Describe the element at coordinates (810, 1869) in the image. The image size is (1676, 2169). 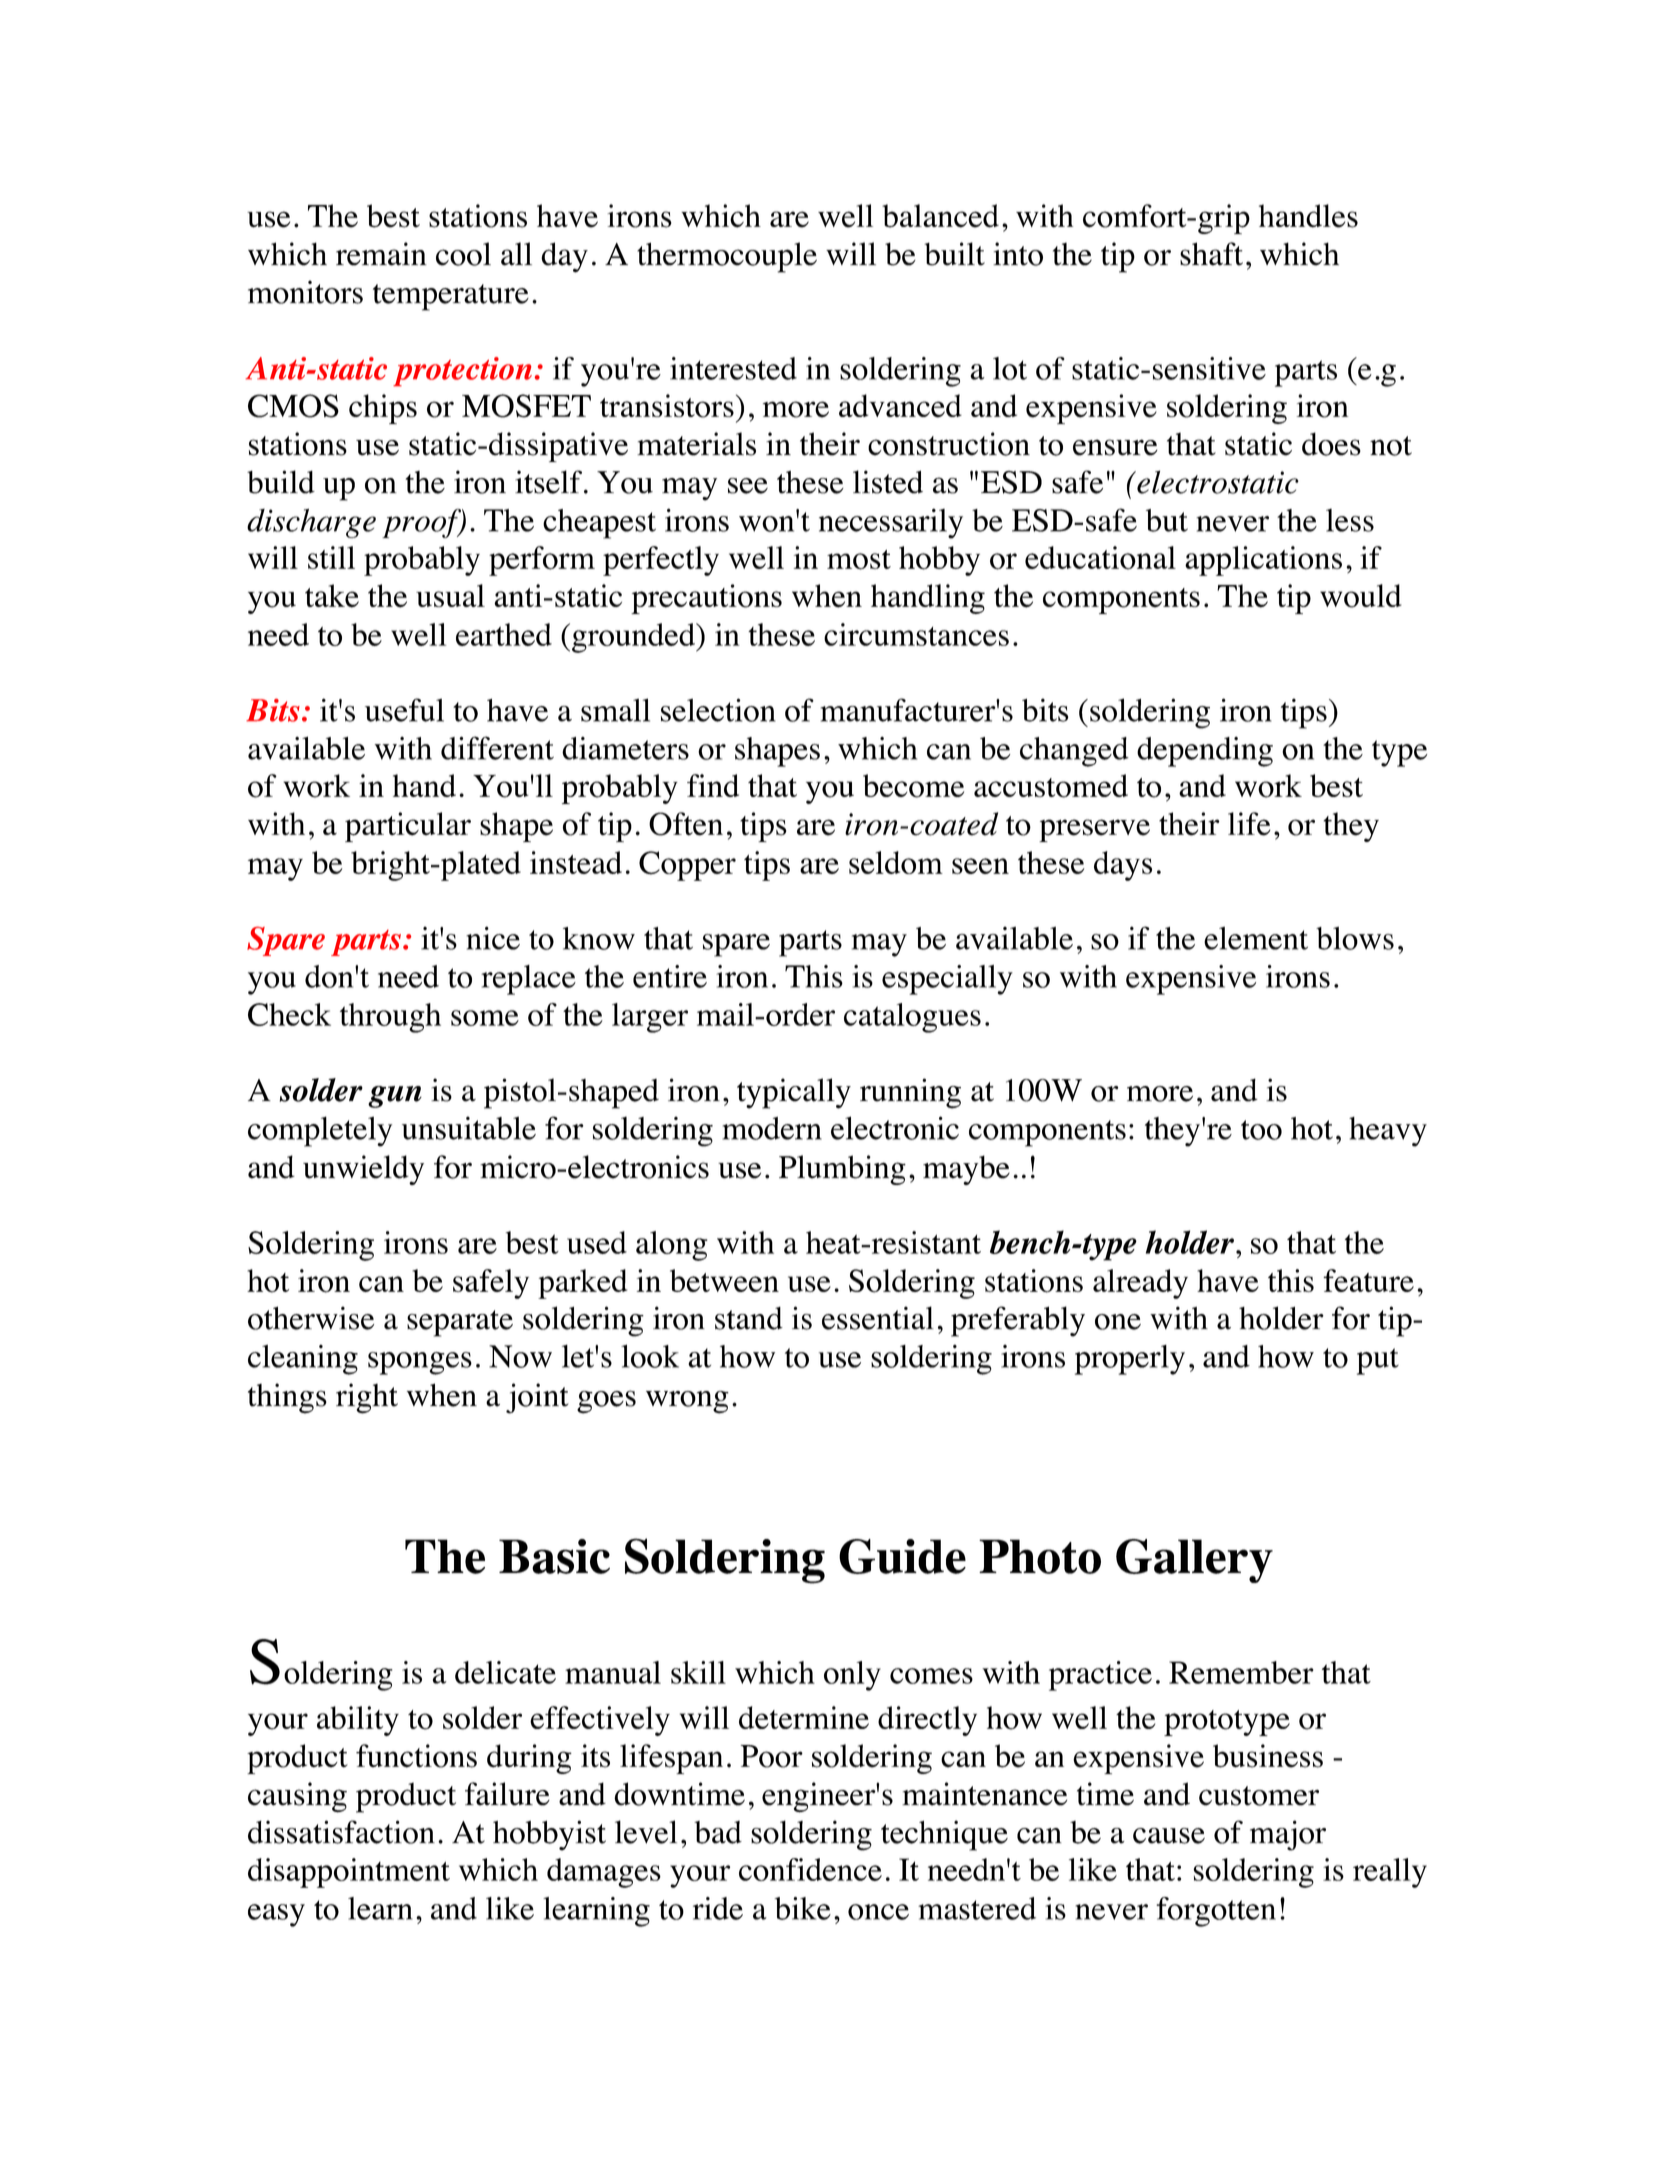
I see `confidence` at that location.
